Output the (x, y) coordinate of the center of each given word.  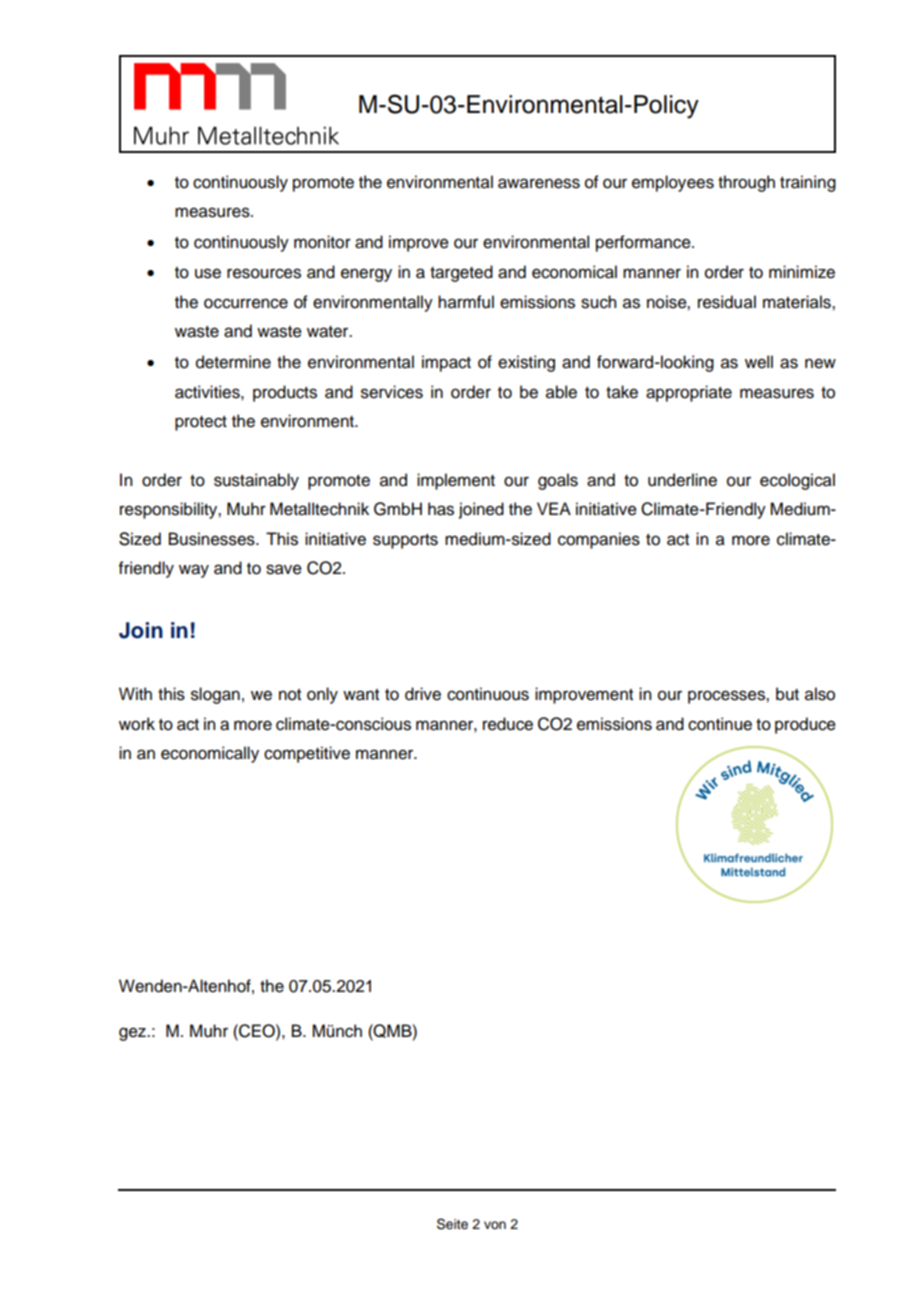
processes (727, 697)
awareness (539, 183)
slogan (215, 695)
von (495, 1225)
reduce (508, 724)
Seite (452, 1224)
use (208, 273)
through (746, 183)
